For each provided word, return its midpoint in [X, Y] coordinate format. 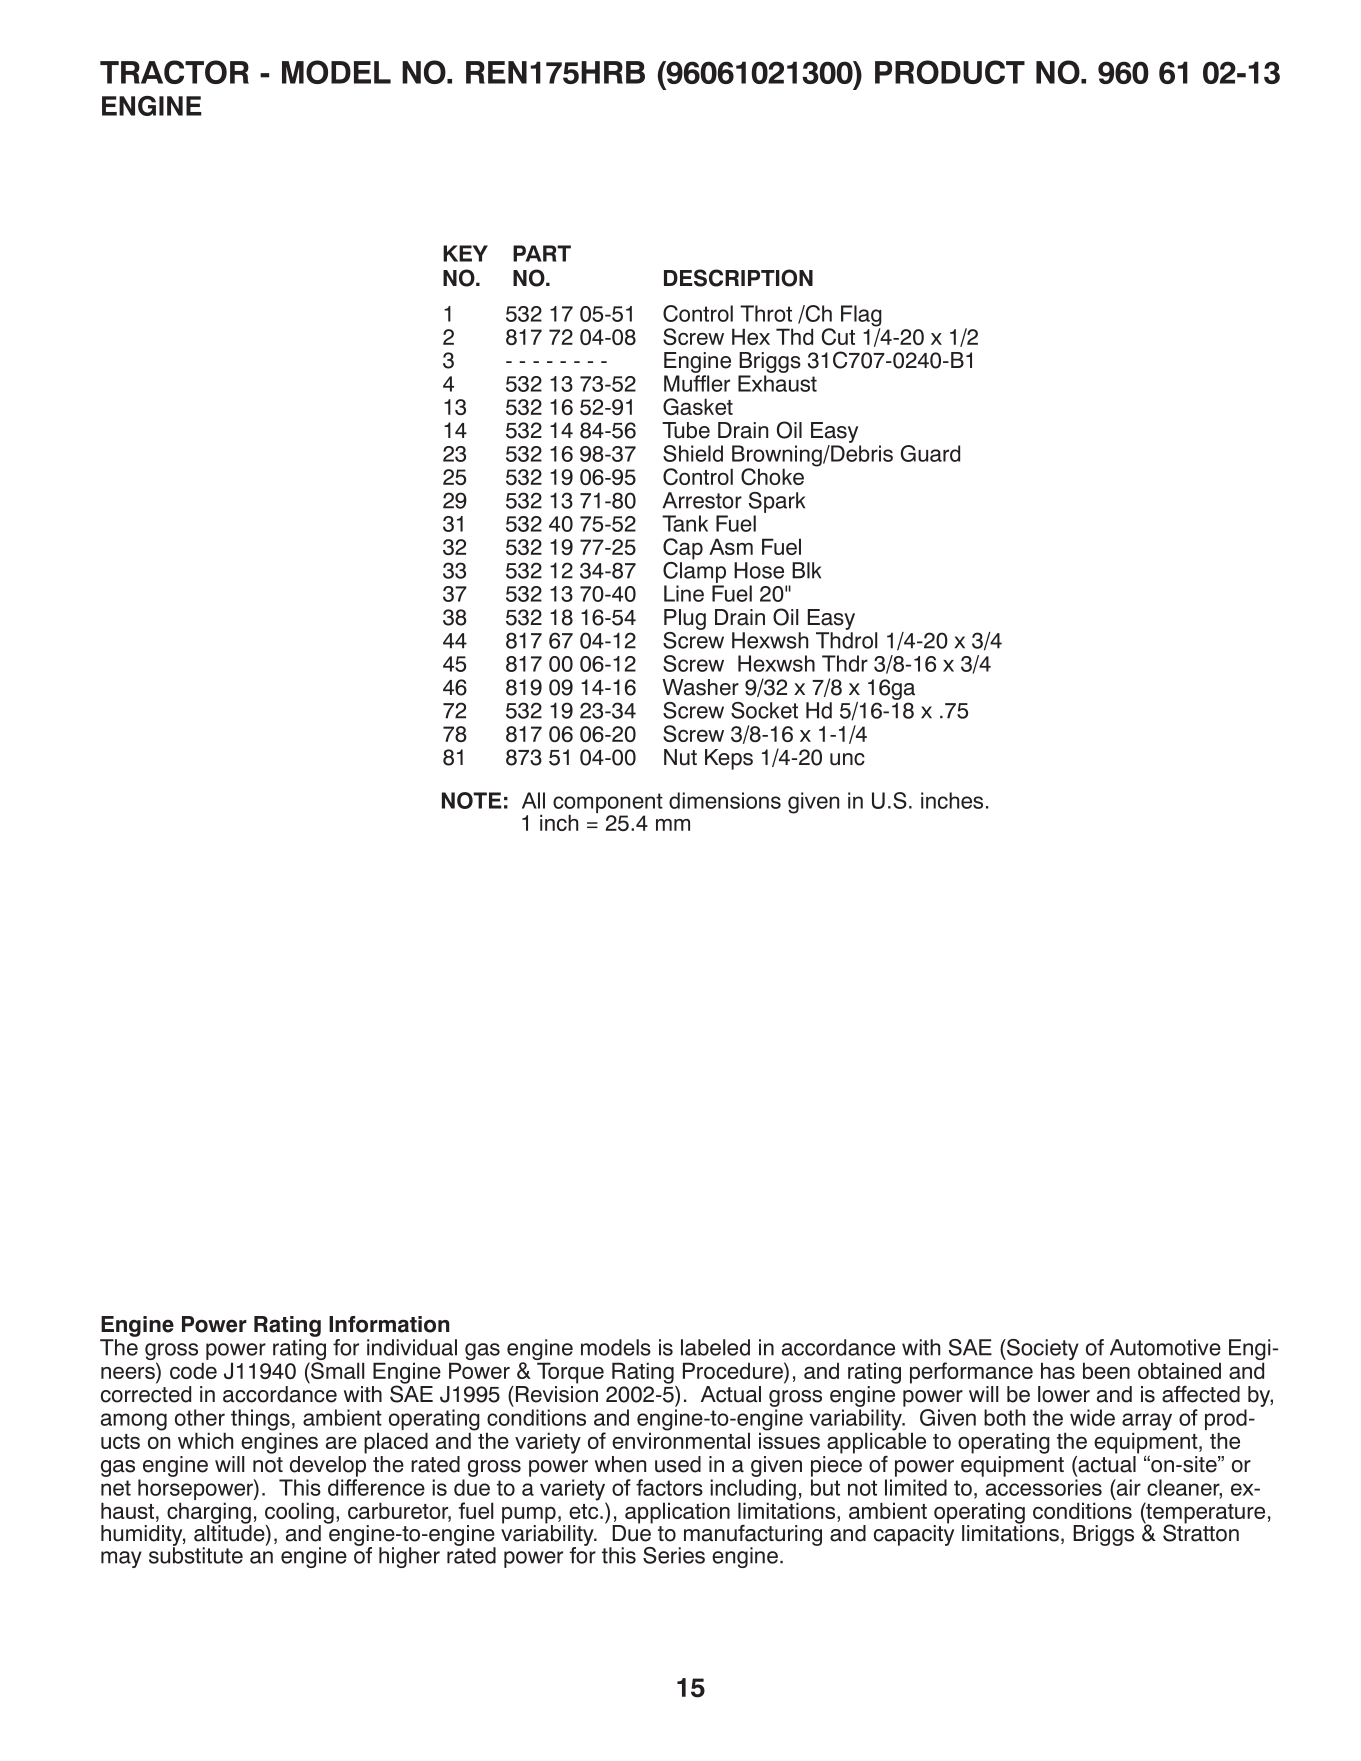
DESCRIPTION [738, 278]
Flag [861, 317]
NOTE [471, 800]
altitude [230, 1533]
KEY [465, 253]
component [608, 804]
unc [847, 759]
